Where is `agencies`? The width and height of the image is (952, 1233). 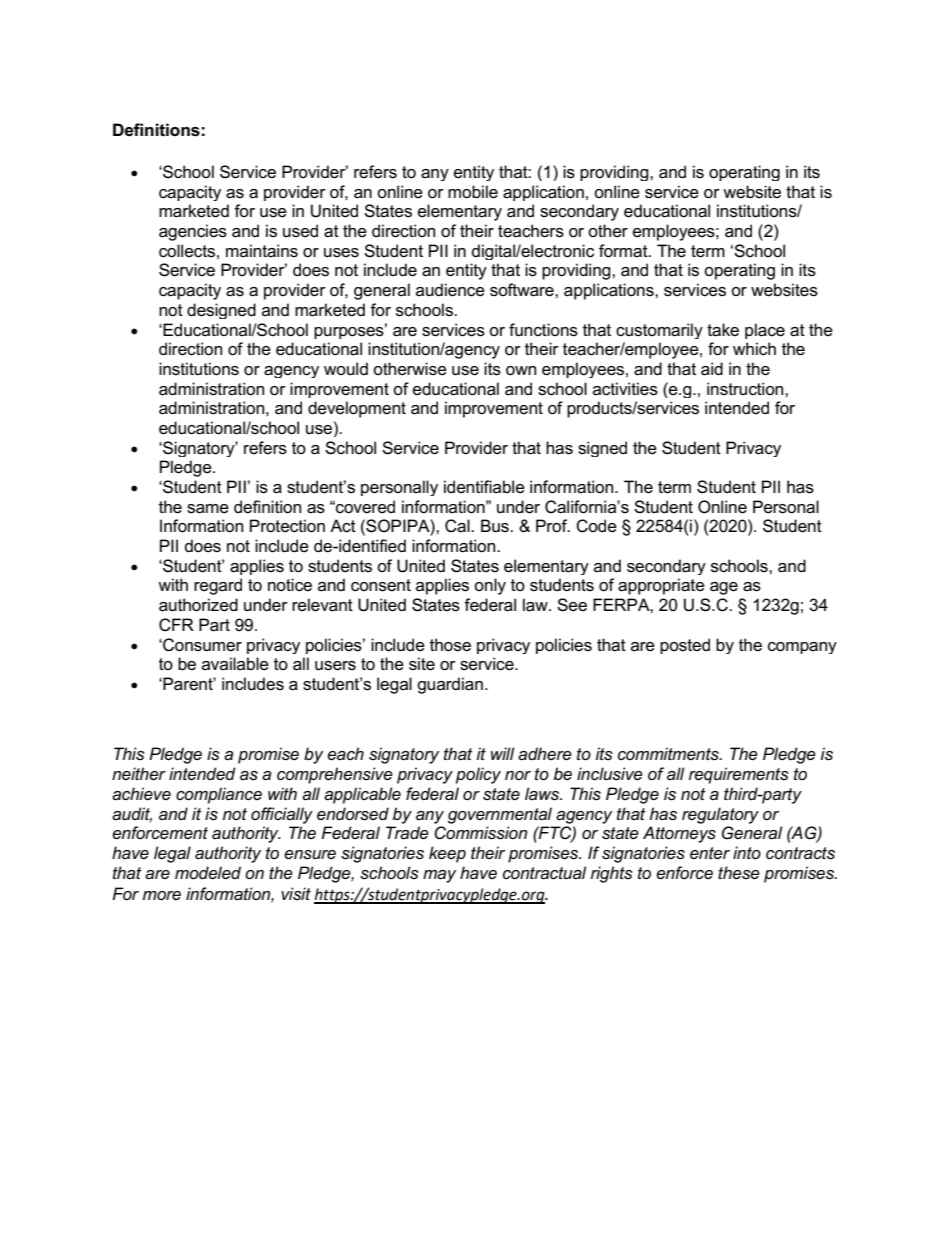 agencies is located at coordinates (193, 232).
